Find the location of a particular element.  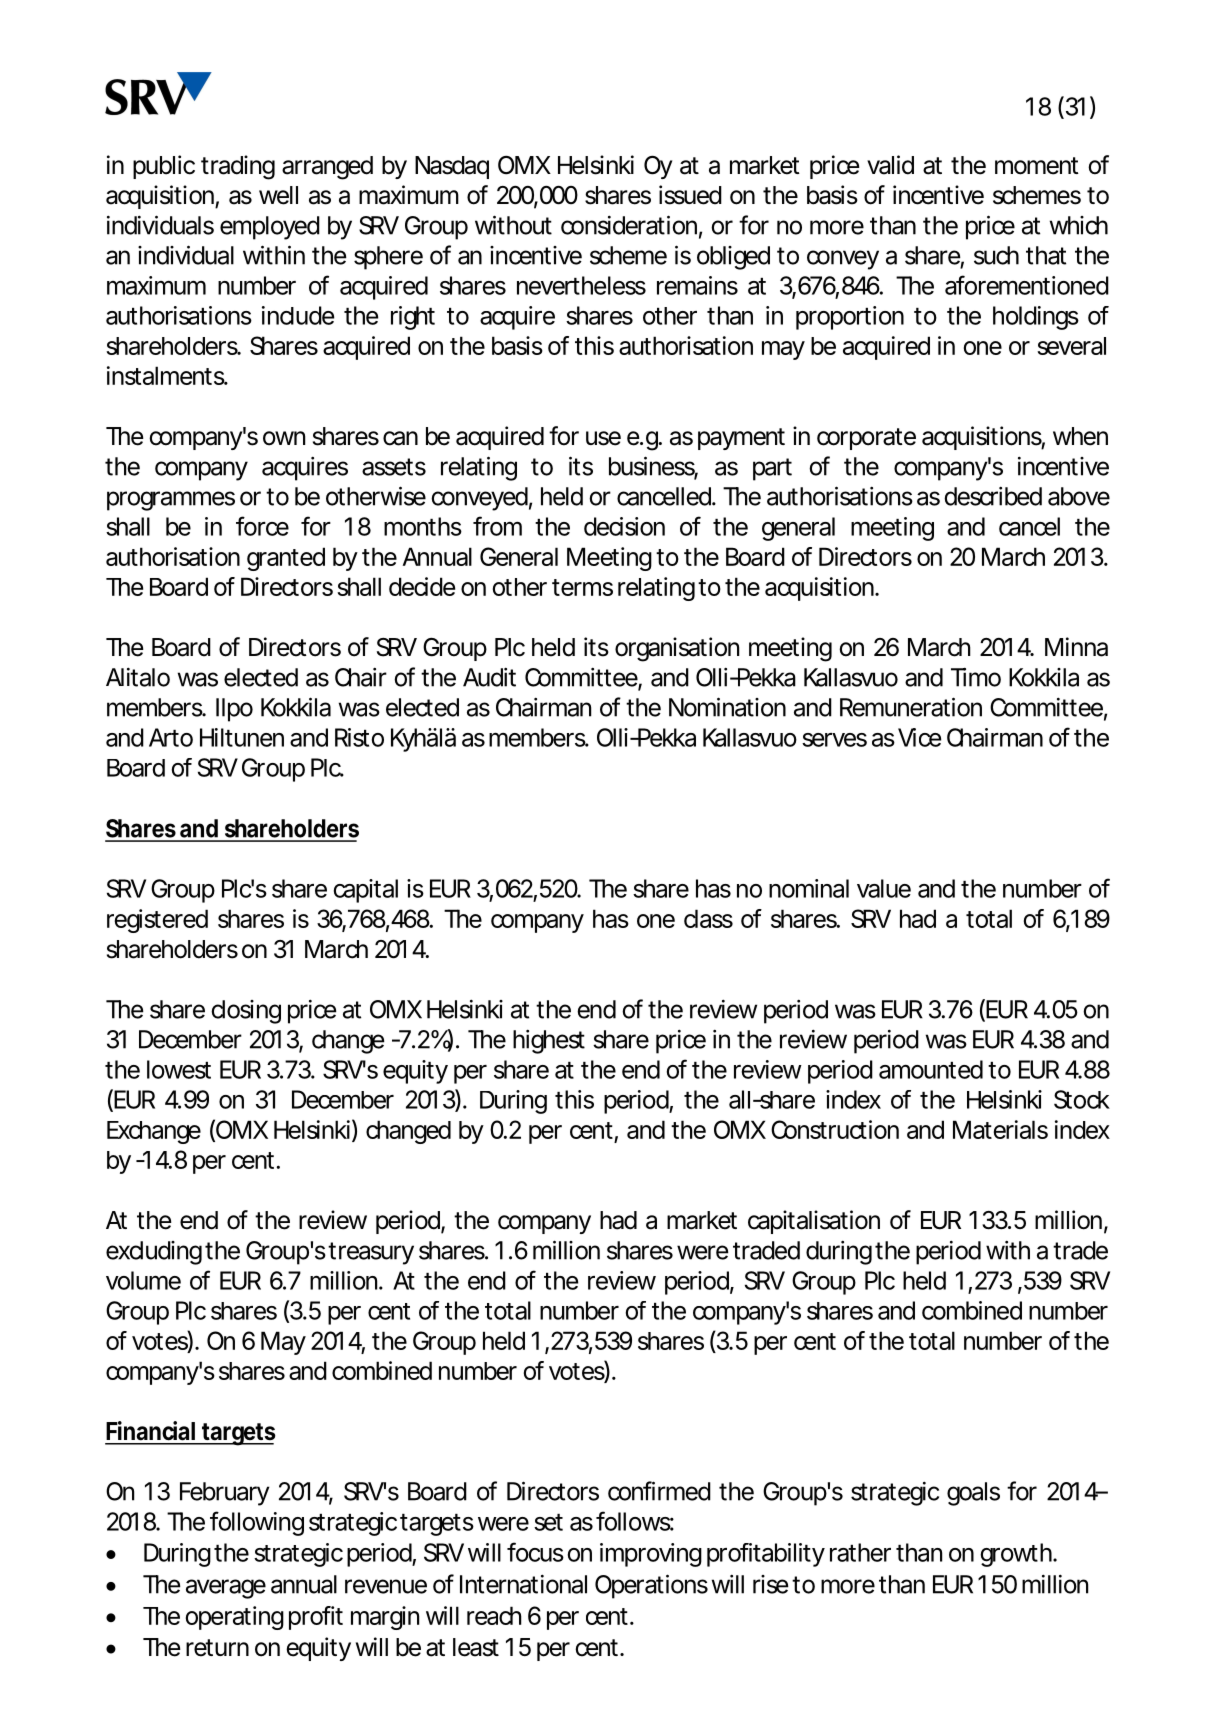

issued is located at coordinates (690, 195).
